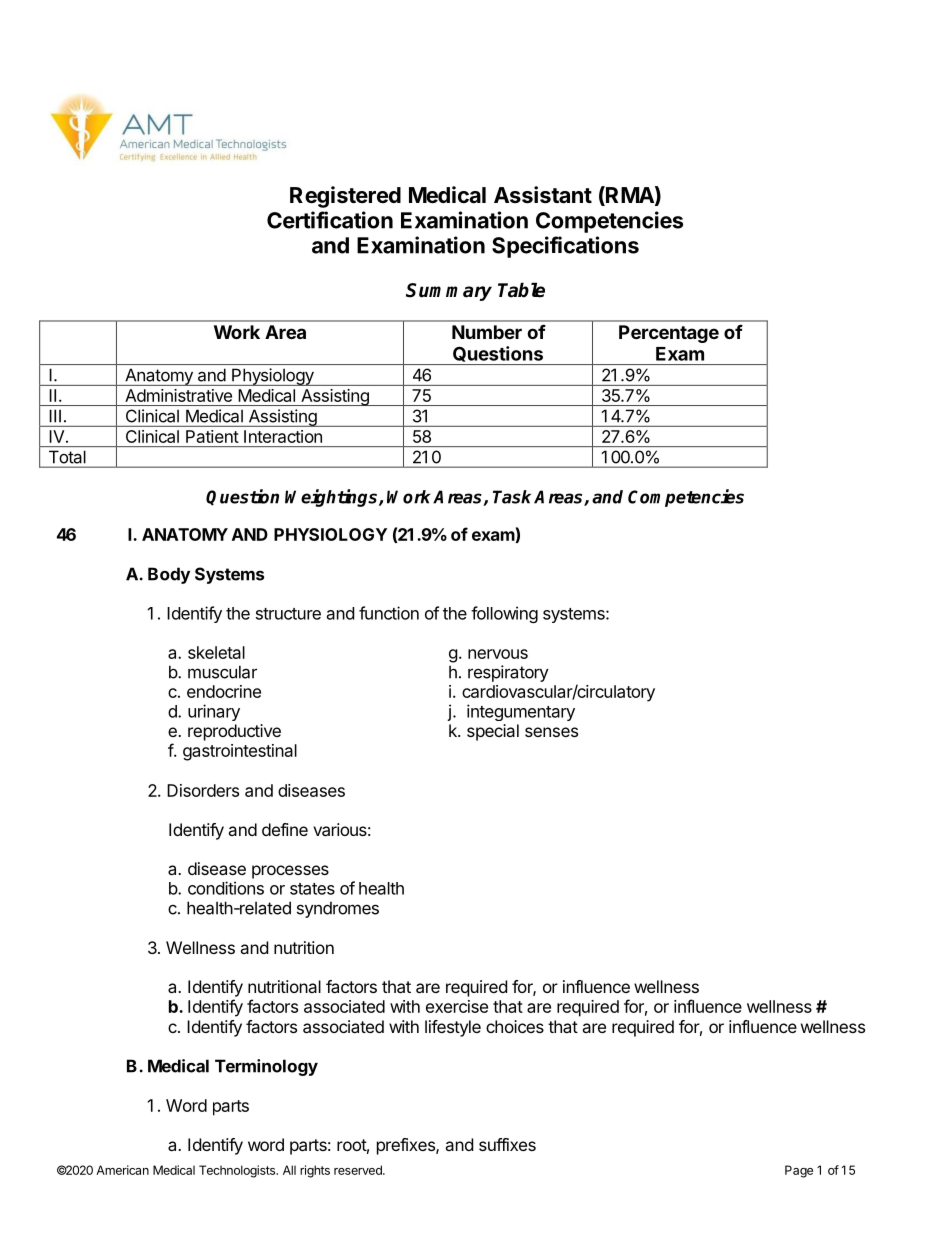 The image size is (952, 1233). I want to click on American, so click(122, 1170).
